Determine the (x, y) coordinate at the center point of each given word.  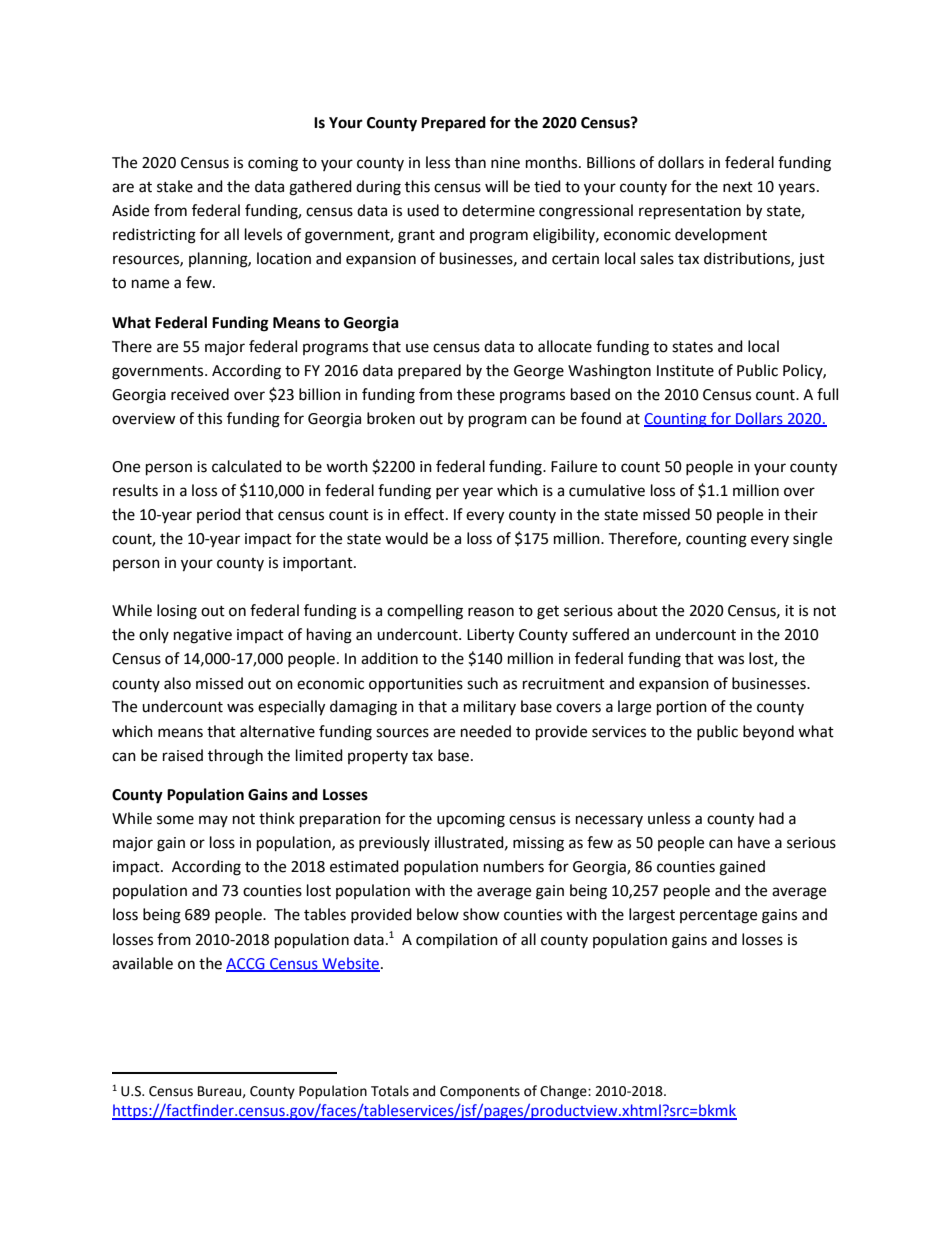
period (219, 515)
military (490, 707)
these (476, 394)
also (177, 683)
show (481, 914)
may (213, 821)
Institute (685, 371)
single (812, 540)
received (200, 394)
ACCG (246, 964)
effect (425, 514)
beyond (768, 733)
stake (175, 186)
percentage (718, 917)
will (496, 186)
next (738, 187)
